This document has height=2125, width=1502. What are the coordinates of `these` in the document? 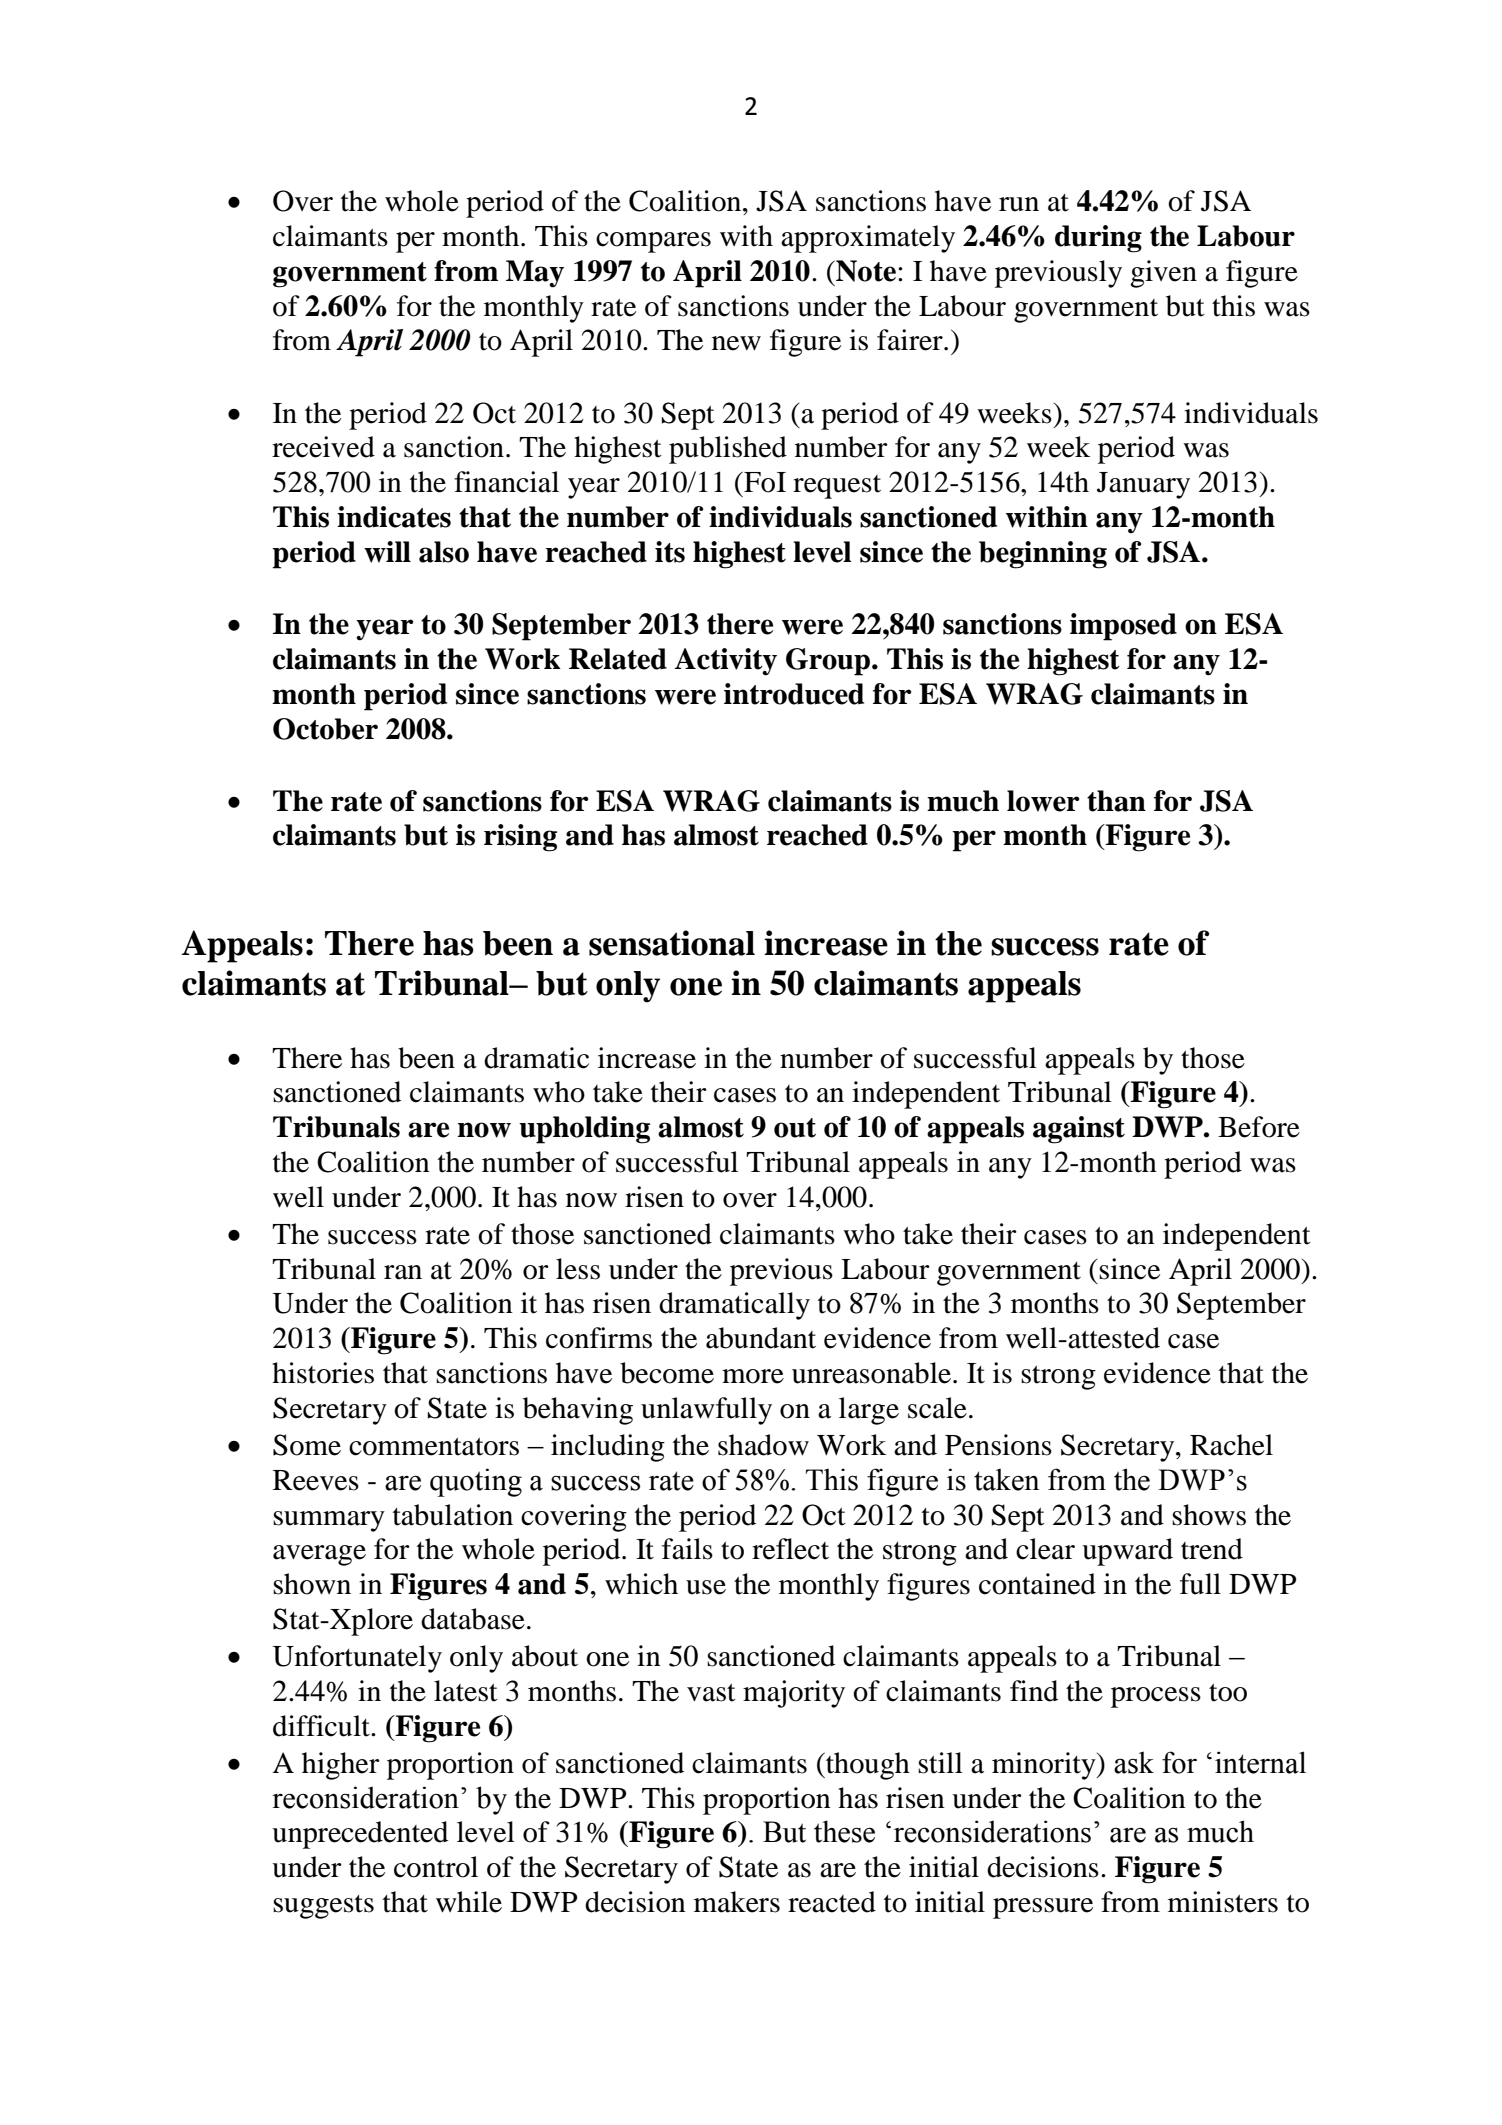 It's located at (844, 1831).
